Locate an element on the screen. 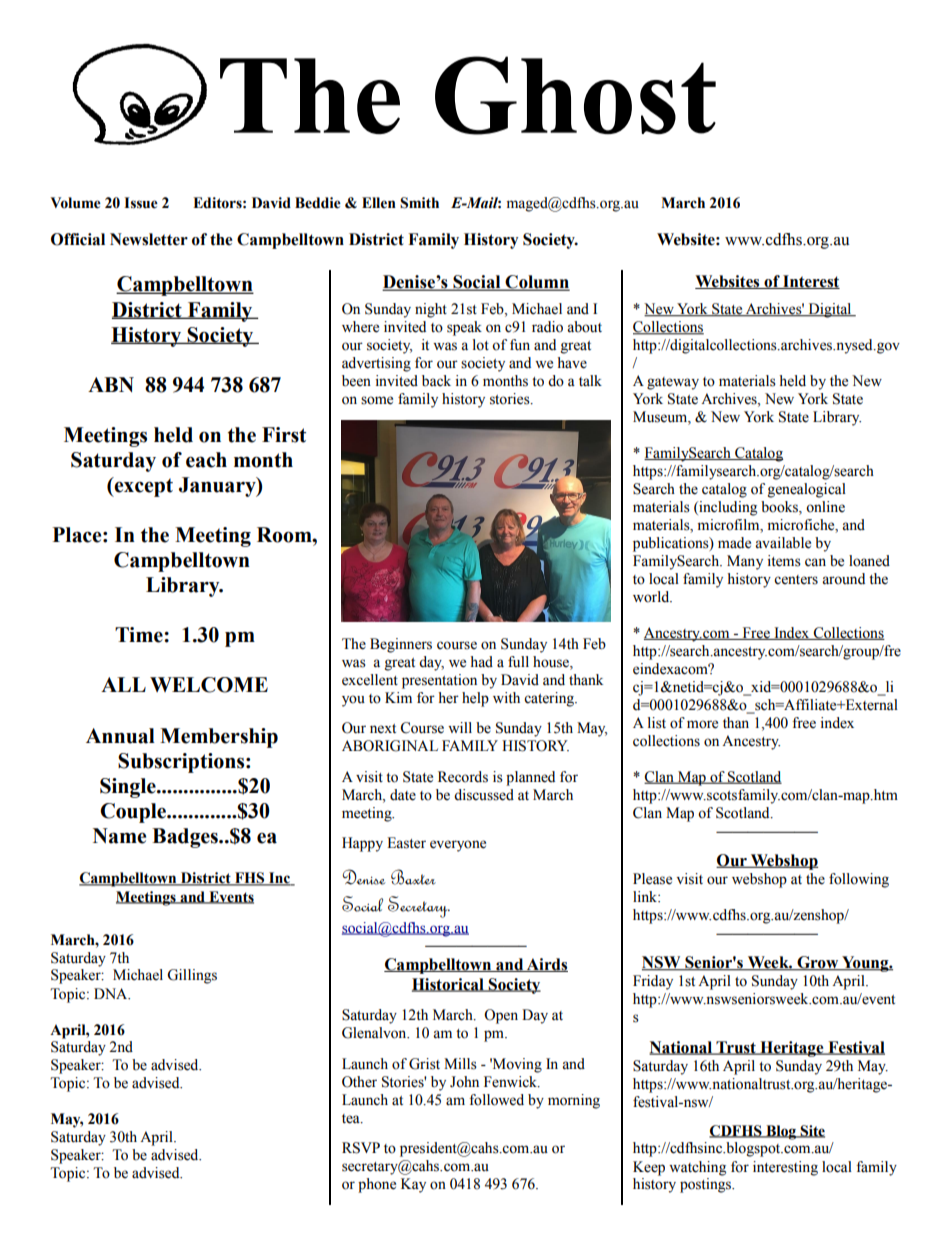 This screenshot has width=952, height=1233. tea is located at coordinates (352, 1119).
